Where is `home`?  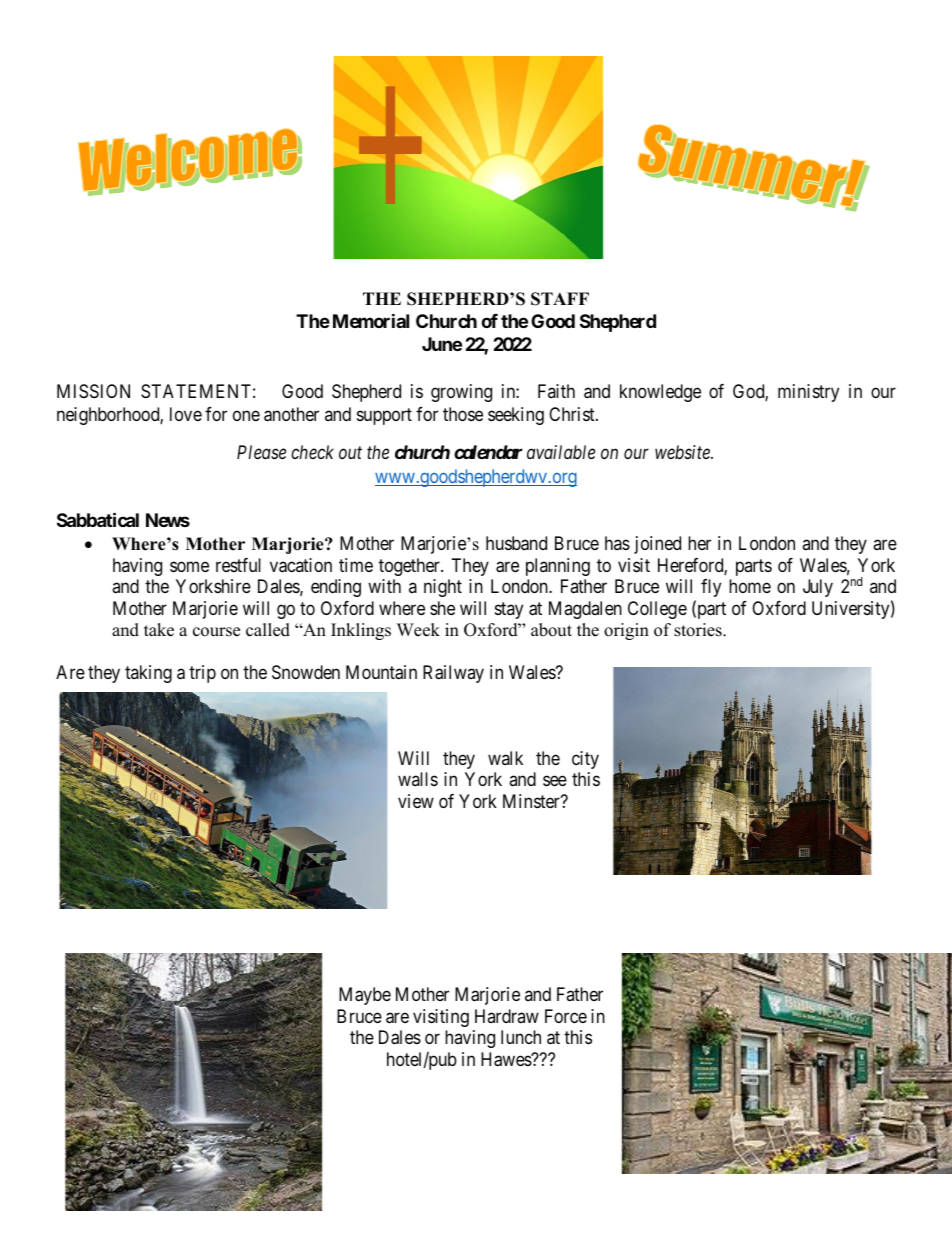
home is located at coordinates (750, 586).
